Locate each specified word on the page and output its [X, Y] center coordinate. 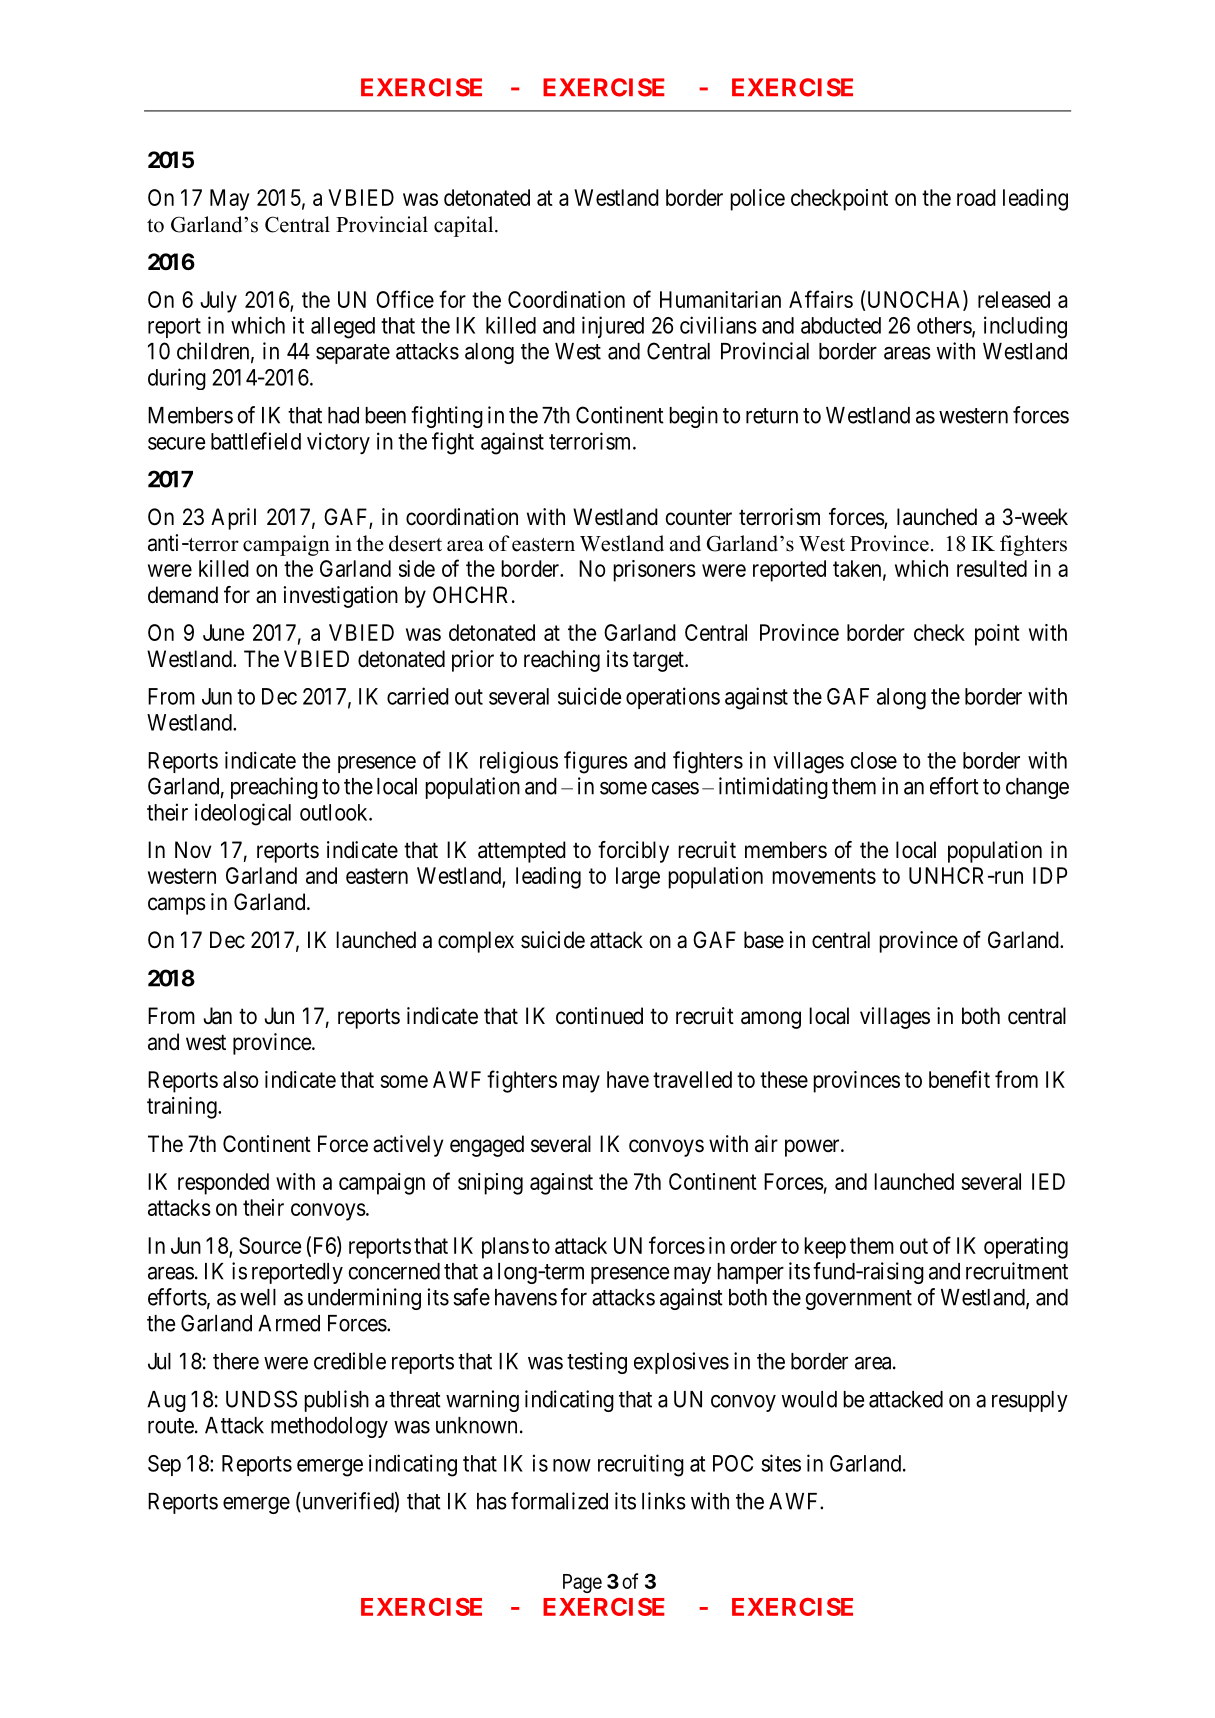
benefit [959, 1079]
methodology [329, 1427]
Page [582, 1583]
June [223, 632]
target [659, 661]
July [218, 302]
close [873, 760]
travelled [692, 1079]
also [241, 1079]
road [976, 197]
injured [613, 327]
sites [781, 1463]
